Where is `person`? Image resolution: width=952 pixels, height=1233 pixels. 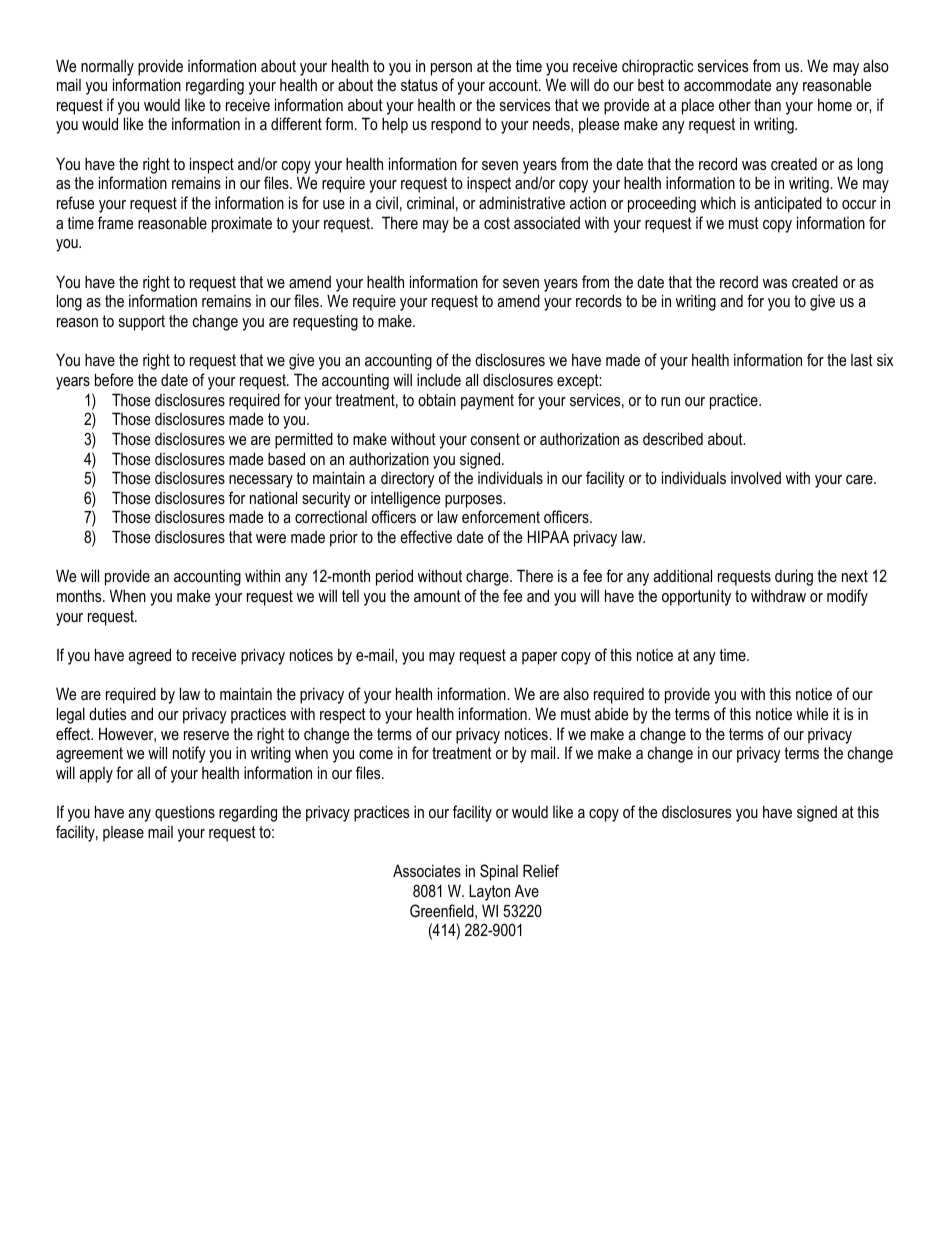
person is located at coordinates (451, 69).
